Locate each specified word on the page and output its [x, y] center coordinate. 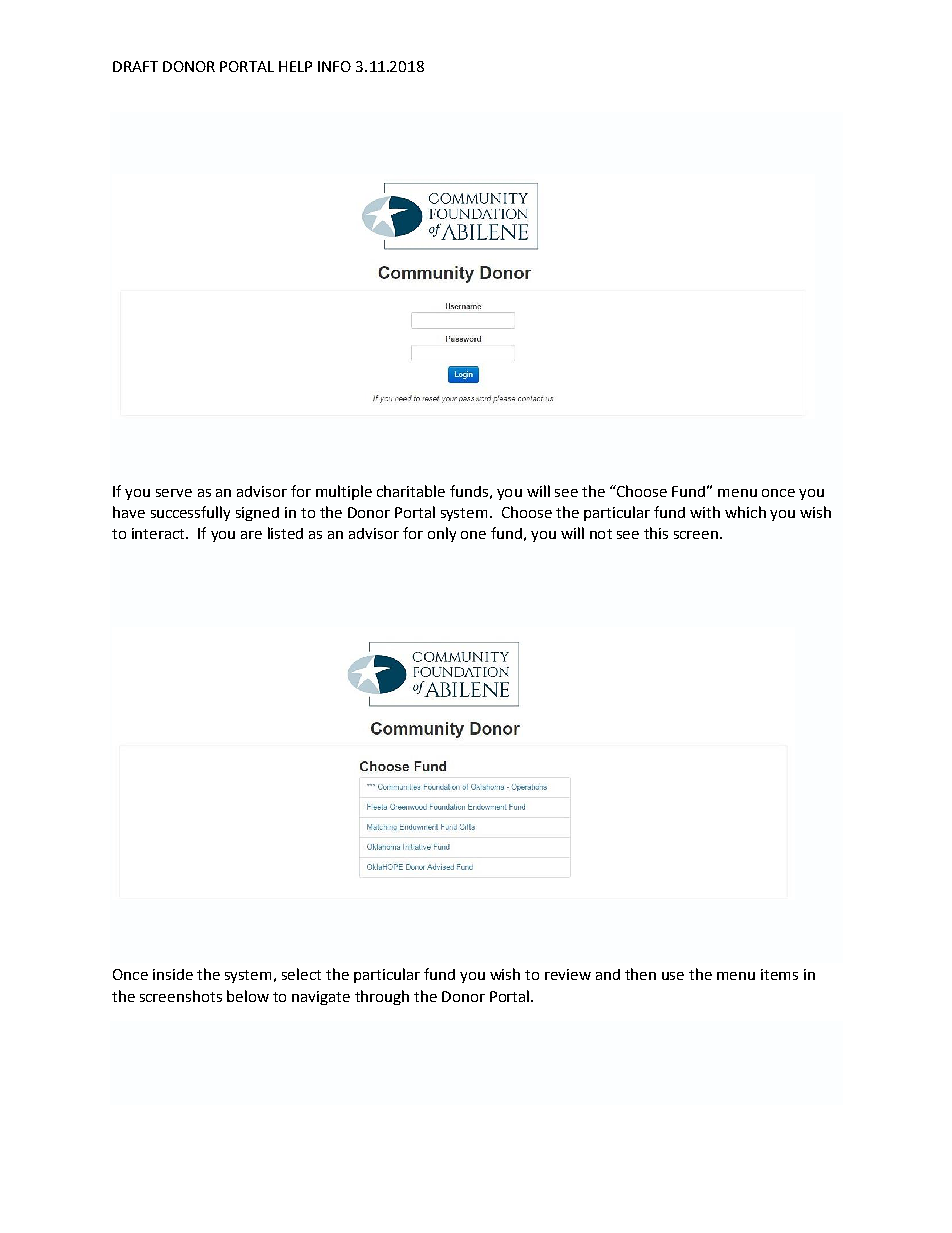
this [656, 533]
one [473, 535]
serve [174, 493]
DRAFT [135, 66]
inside [173, 974]
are [251, 535]
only [442, 534]
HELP [295, 66]
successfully [190, 513]
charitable [411, 491]
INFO [334, 66]
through [382, 997]
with [705, 512]
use [673, 976]
